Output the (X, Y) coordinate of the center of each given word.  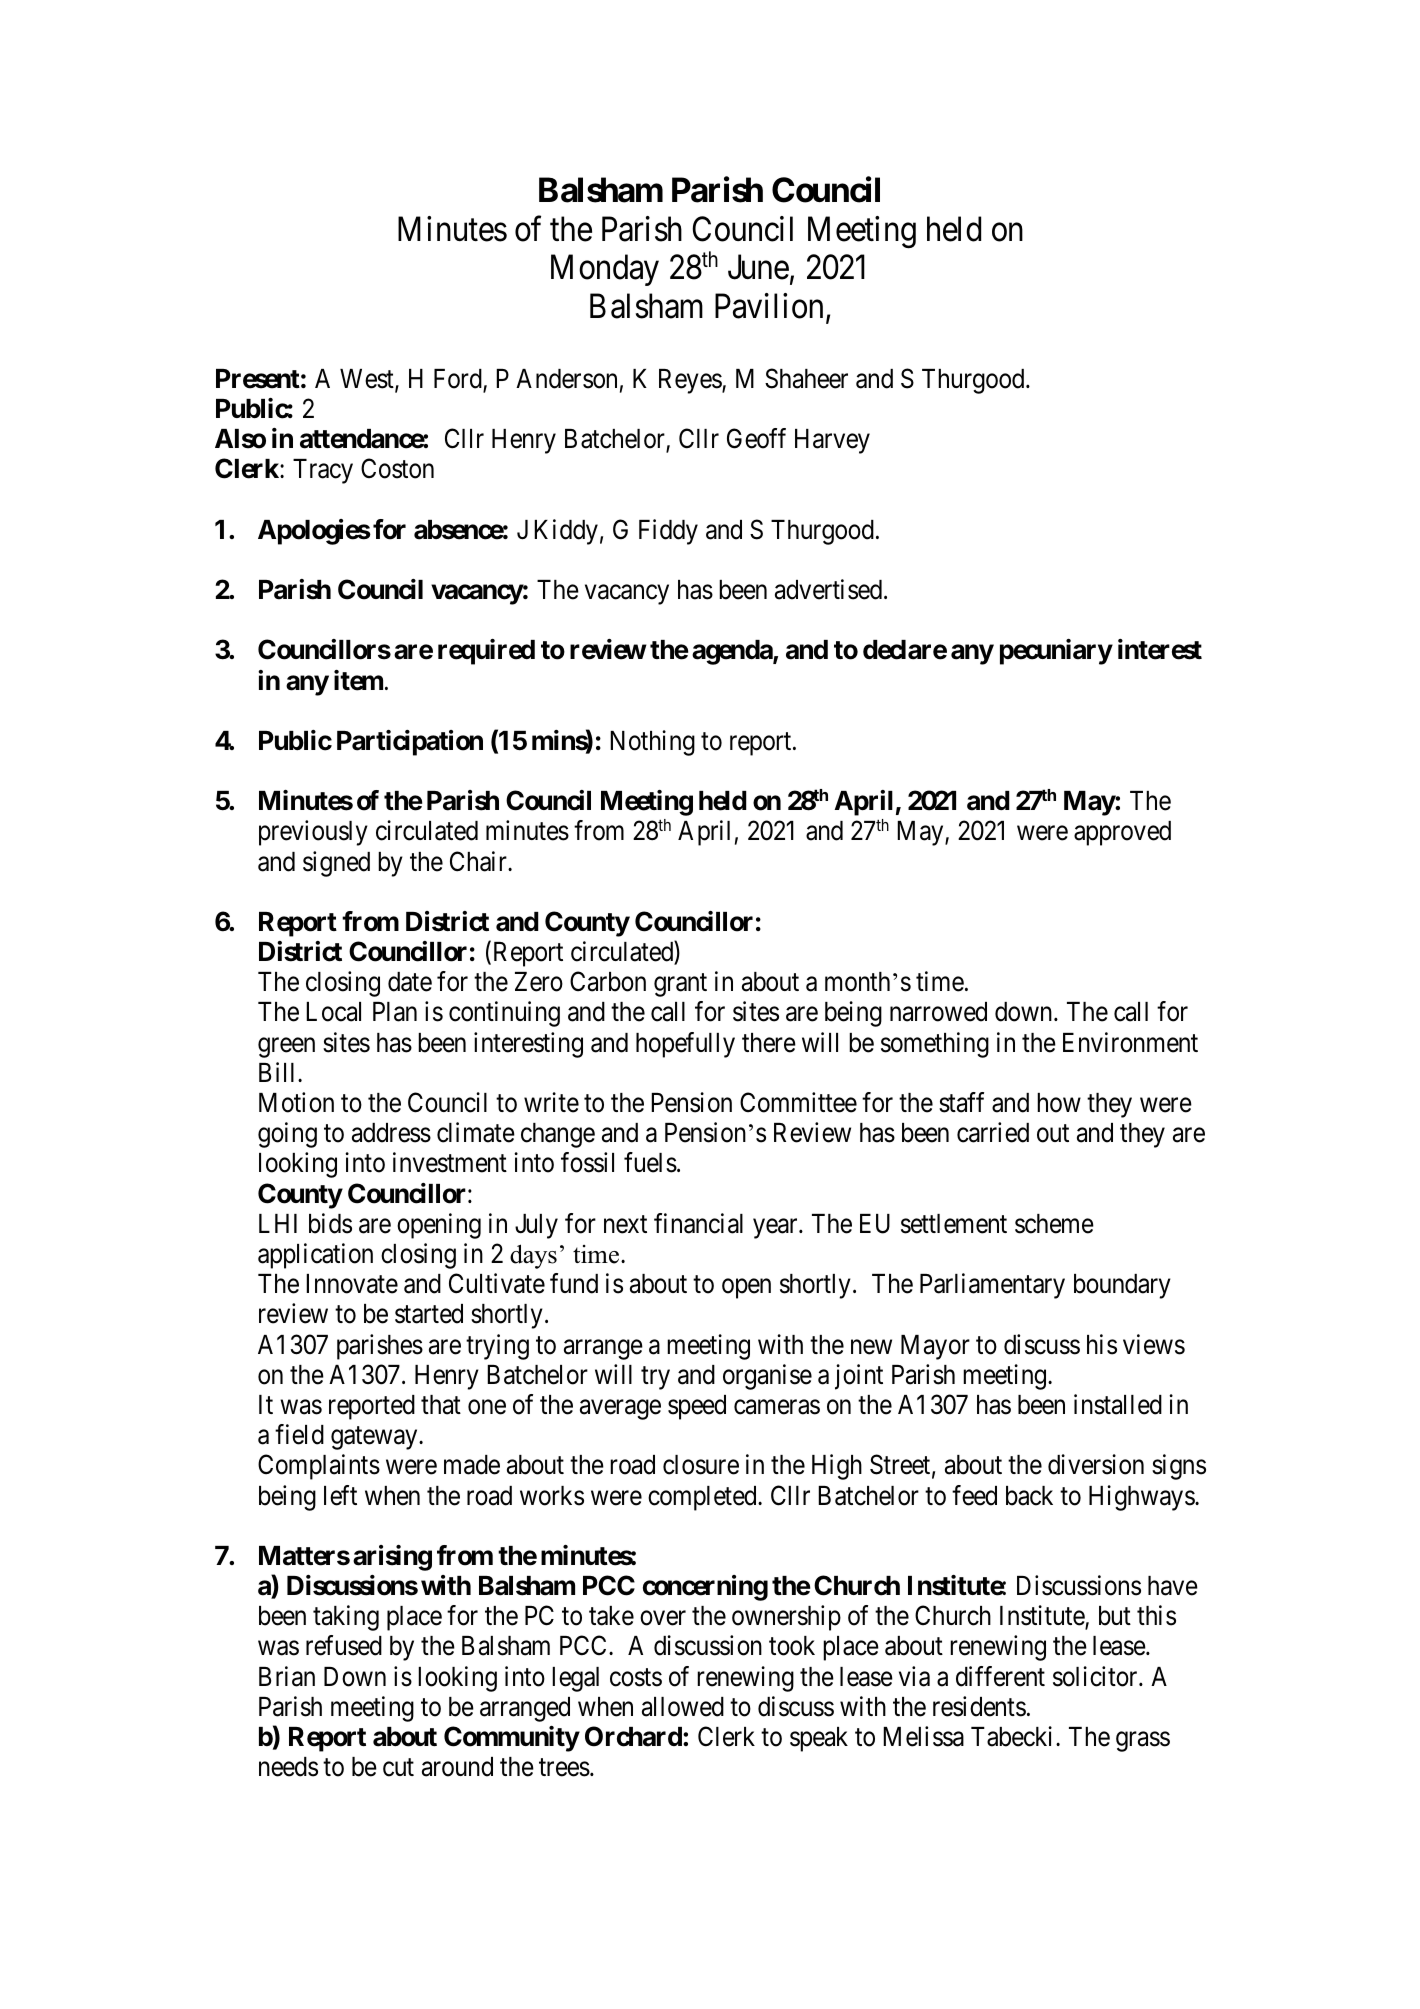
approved (1122, 833)
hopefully (685, 1045)
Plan (395, 1012)
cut (398, 1768)
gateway (375, 1438)
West (368, 380)
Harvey (832, 441)
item (358, 680)
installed (1118, 1404)
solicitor (1096, 1676)
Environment (1130, 1042)
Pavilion (769, 306)
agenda (733, 652)
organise (767, 1377)
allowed (683, 1707)
